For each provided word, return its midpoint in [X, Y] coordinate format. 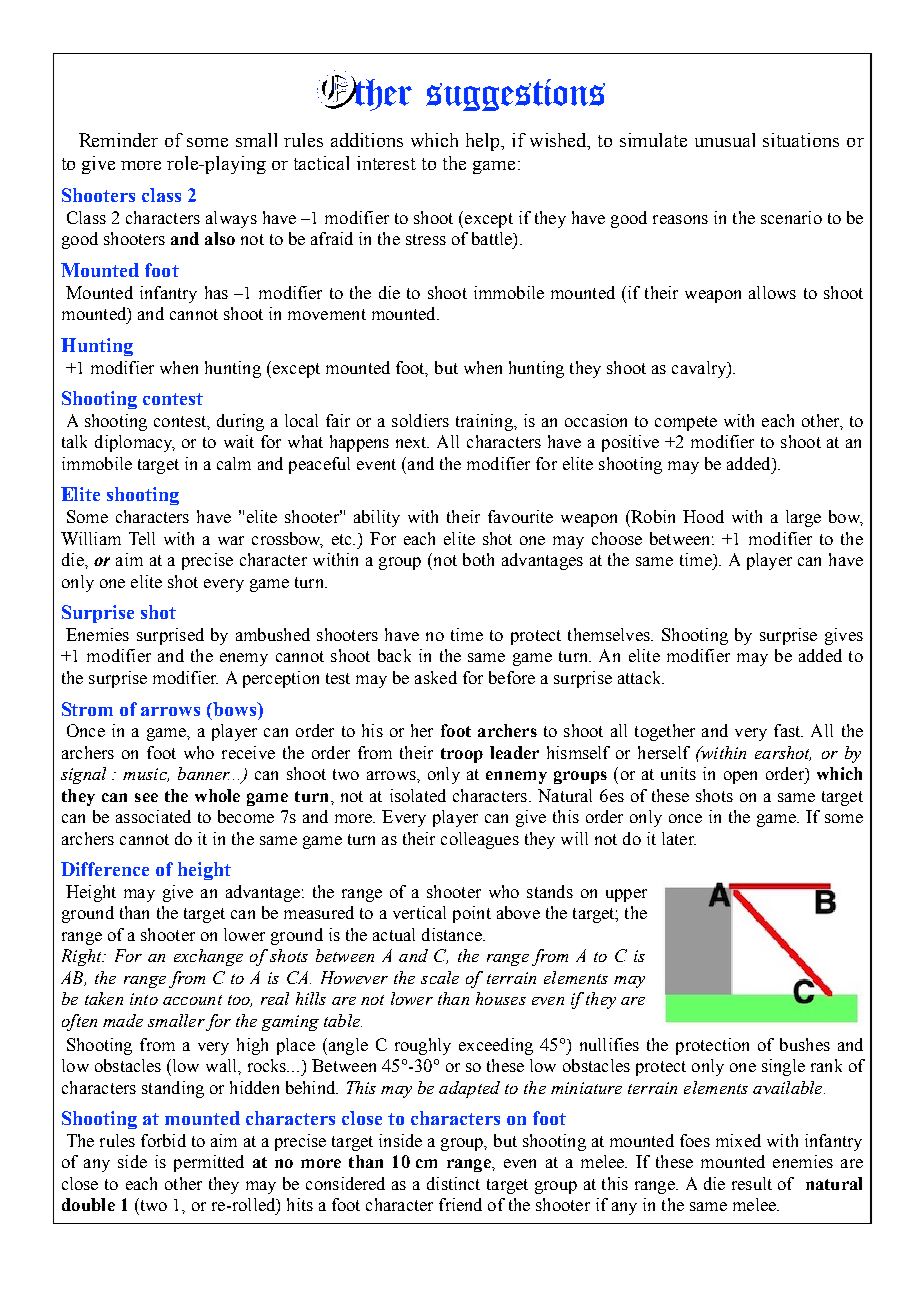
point [472, 914]
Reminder [118, 140]
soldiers [420, 420]
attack [641, 677]
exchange [208, 957]
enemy [244, 659]
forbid [163, 1140]
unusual [725, 140]
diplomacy [135, 443]
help [484, 142]
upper [626, 895]
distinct [453, 1183]
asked [436, 677]
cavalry [700, 369]
